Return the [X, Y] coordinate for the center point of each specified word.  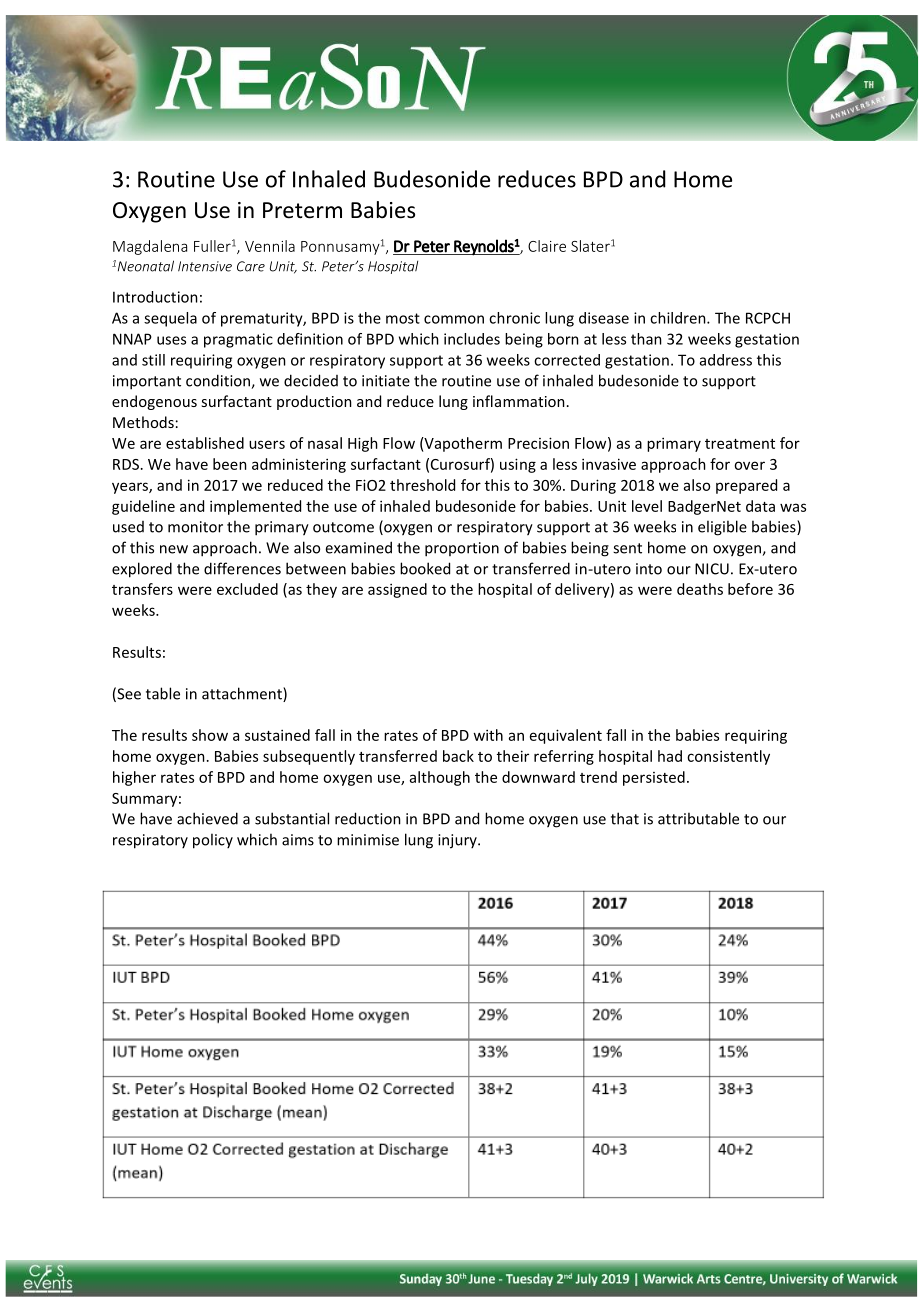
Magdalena [150, 247]
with [488, 735]
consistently [728, 757]
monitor [195, 527]
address [726, 360]
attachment [243, 694]
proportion [462, 549]
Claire [547, 246]
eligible [722, 528]
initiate [386, 381]
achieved [207, 818]
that [625, 818]
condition [219, 381]
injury [458, 841]
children [679, 318]
